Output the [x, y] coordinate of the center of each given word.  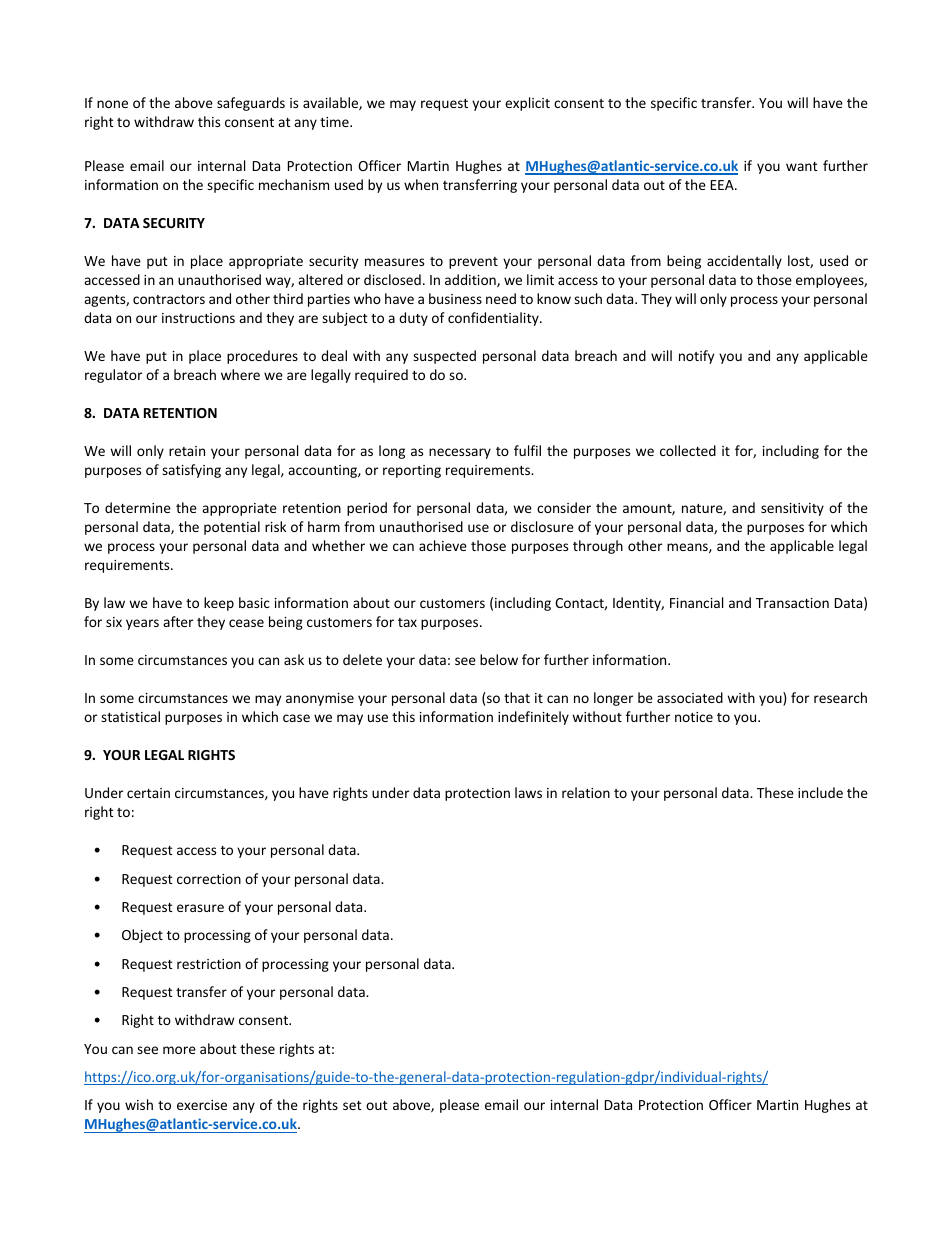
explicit [527, 104]
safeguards [251, 104]
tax [407, 622]
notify [696, 357]
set [352, 1105]
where [240, 374]
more [179, 1050]
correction [209, 879]
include [820, 792]
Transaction [792, 603]
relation [586, 792]
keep [219, 604]
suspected [444, 357]
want [802, 166]
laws [528, 792]
